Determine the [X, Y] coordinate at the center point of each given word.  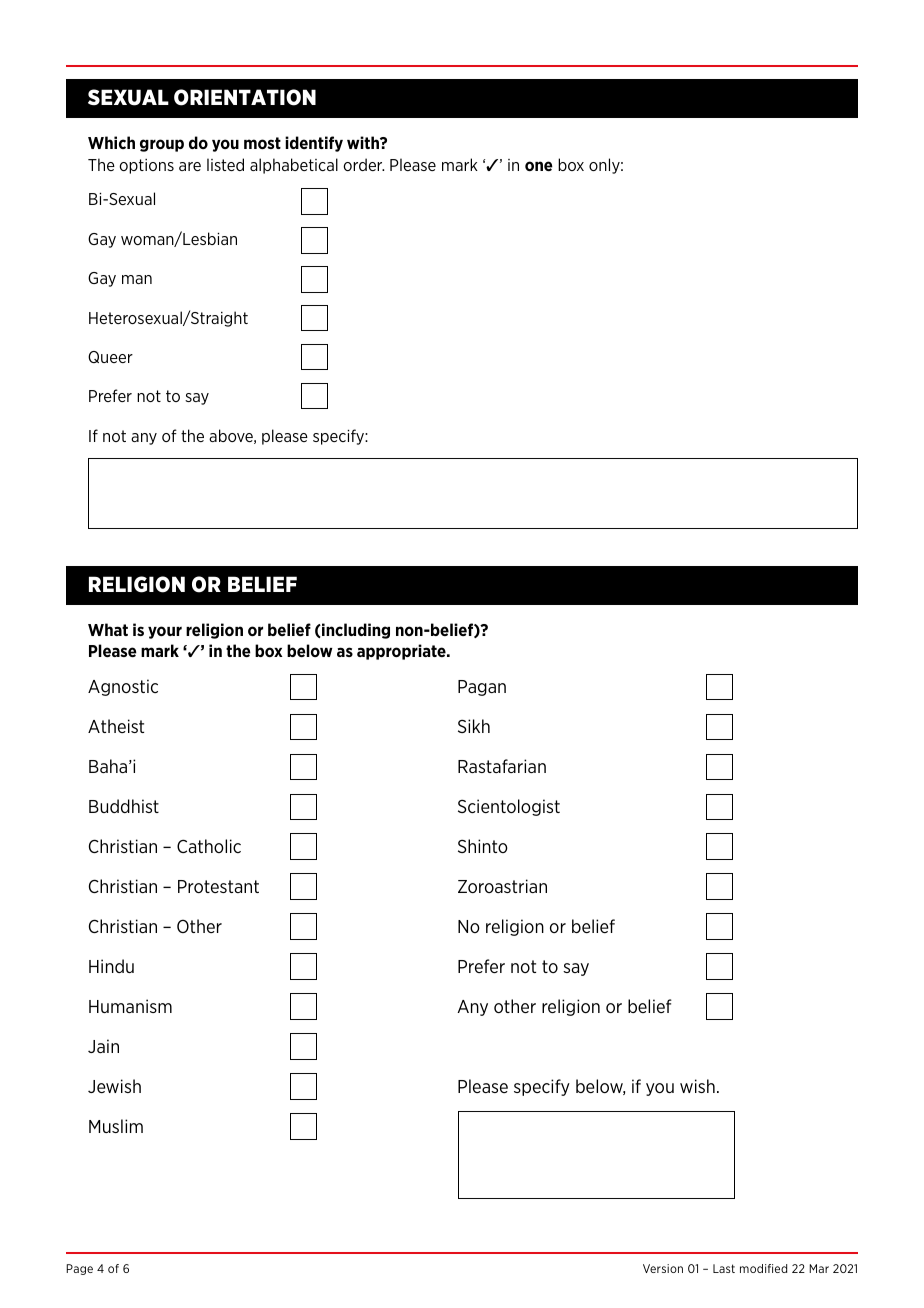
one [539, 166]
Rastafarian [502, 766]
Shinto [483, 846]
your [165, 632]
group [162, 145]
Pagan [482, 688]
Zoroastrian [502, 886]
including [355, 631]
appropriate [402, 652]
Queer [110, 357]
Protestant [218, 886]
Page [79, 1269]
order [363, 164]
